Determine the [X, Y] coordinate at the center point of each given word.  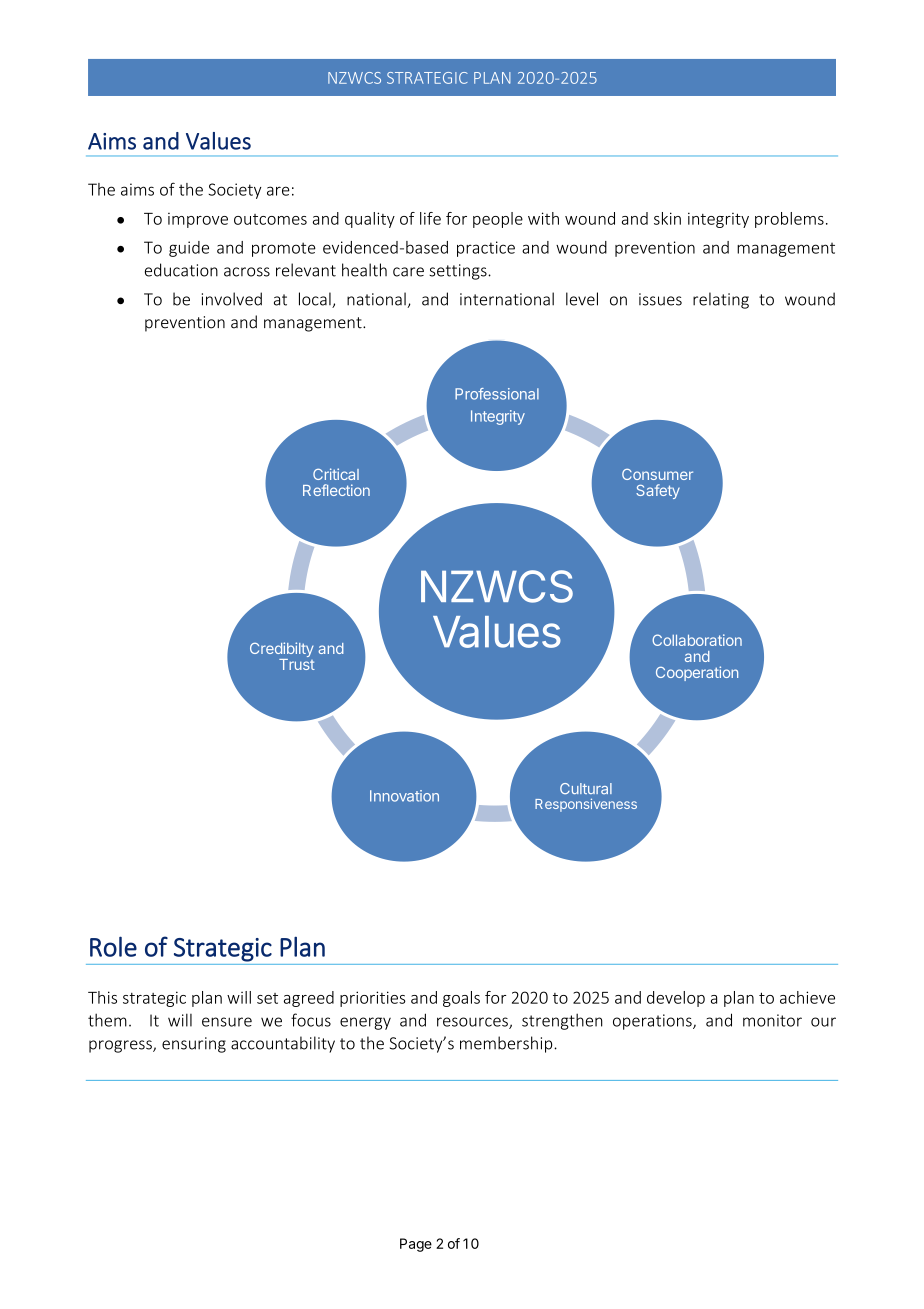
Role [113, 946]
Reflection [336, 490]
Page [416, 1245]
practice [486, 249]
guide [189, 249]
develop [676, 999]
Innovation [404, 796]
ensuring [194, 1045]
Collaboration [697, 640]
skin [667, 218]
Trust [297, 663]
